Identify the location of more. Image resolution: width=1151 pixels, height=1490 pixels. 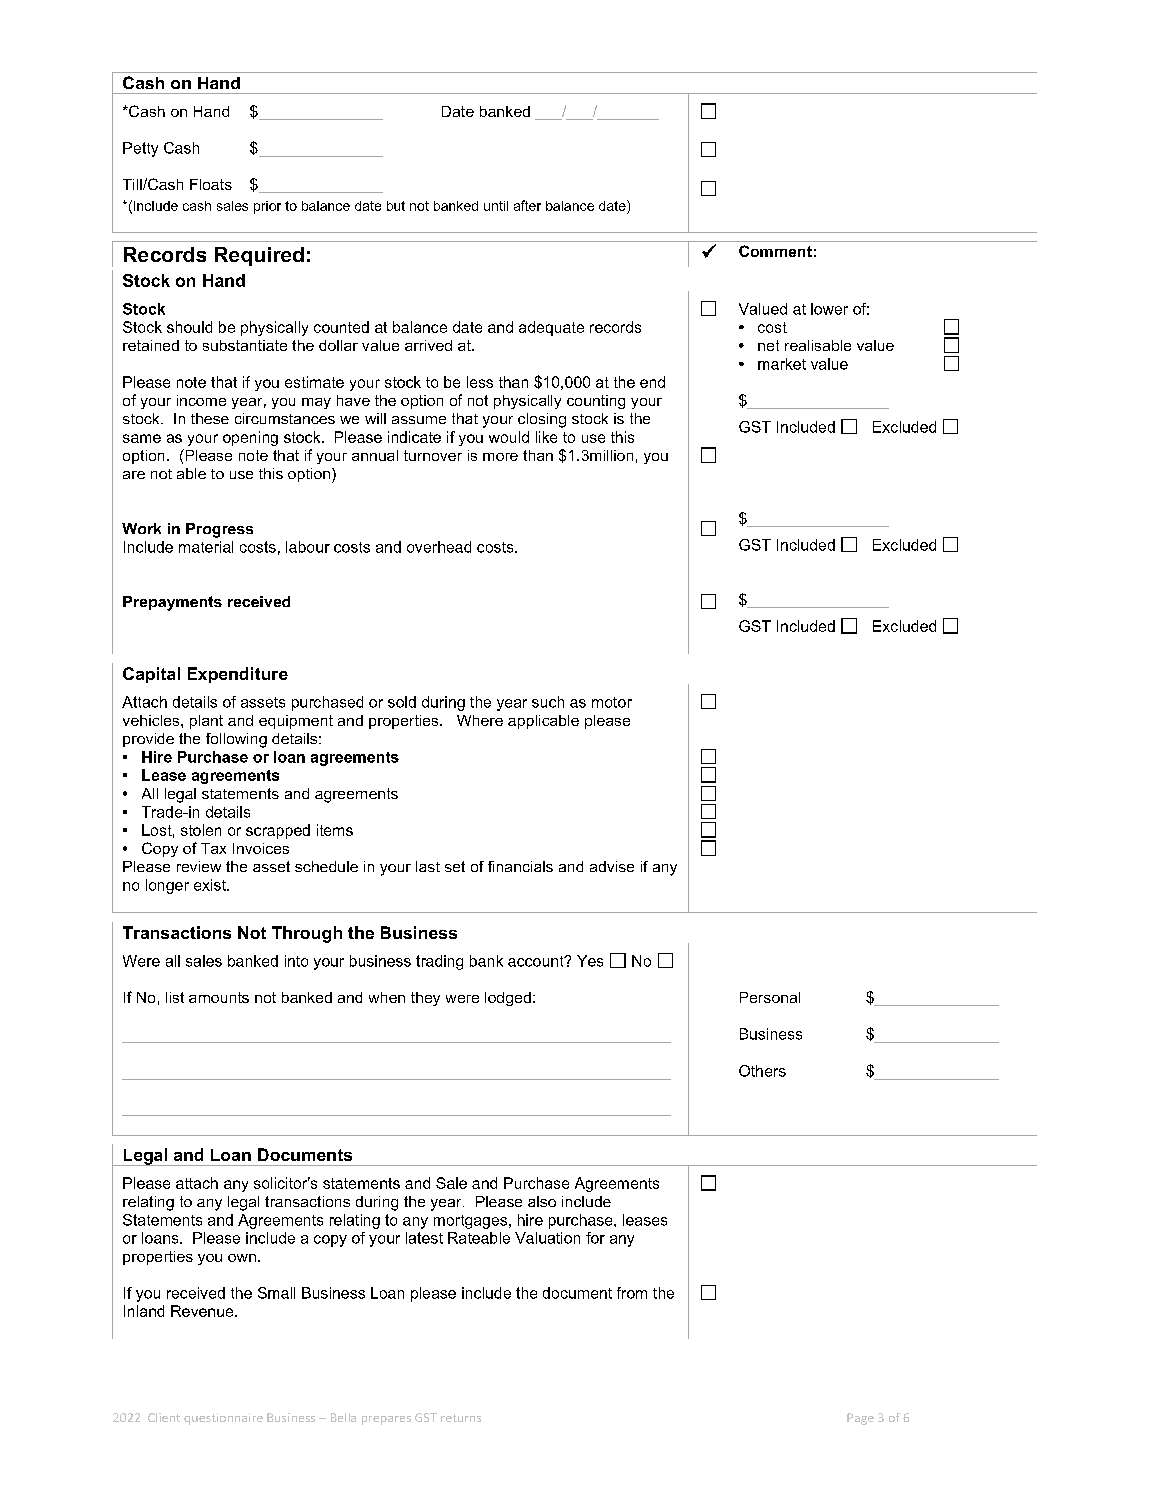
(500, 457).
